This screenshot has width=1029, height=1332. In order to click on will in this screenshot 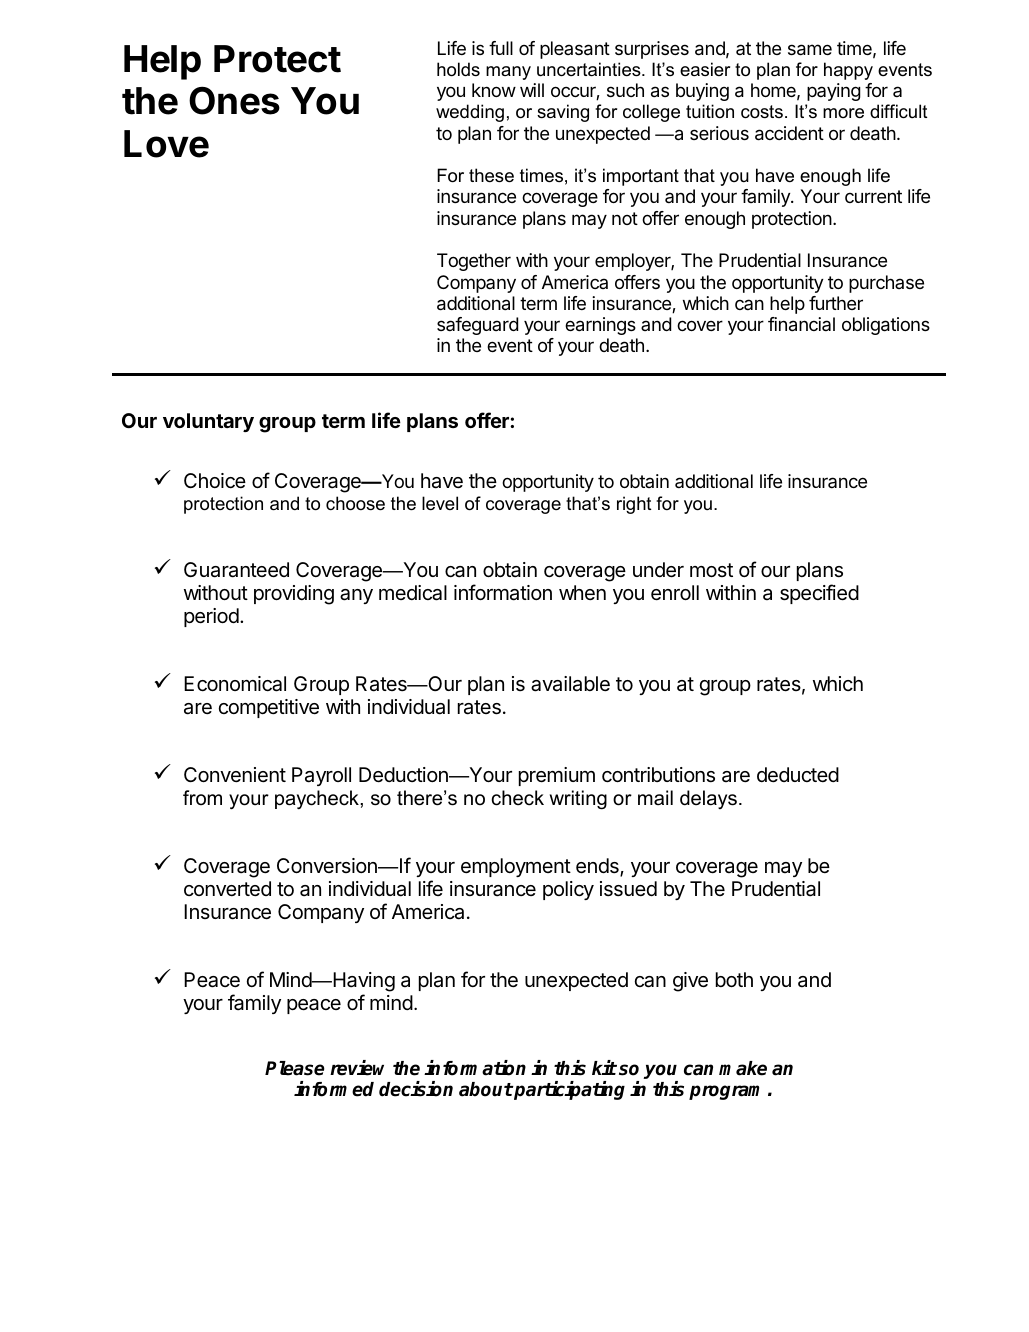, I will do `click(532, 90)`.
